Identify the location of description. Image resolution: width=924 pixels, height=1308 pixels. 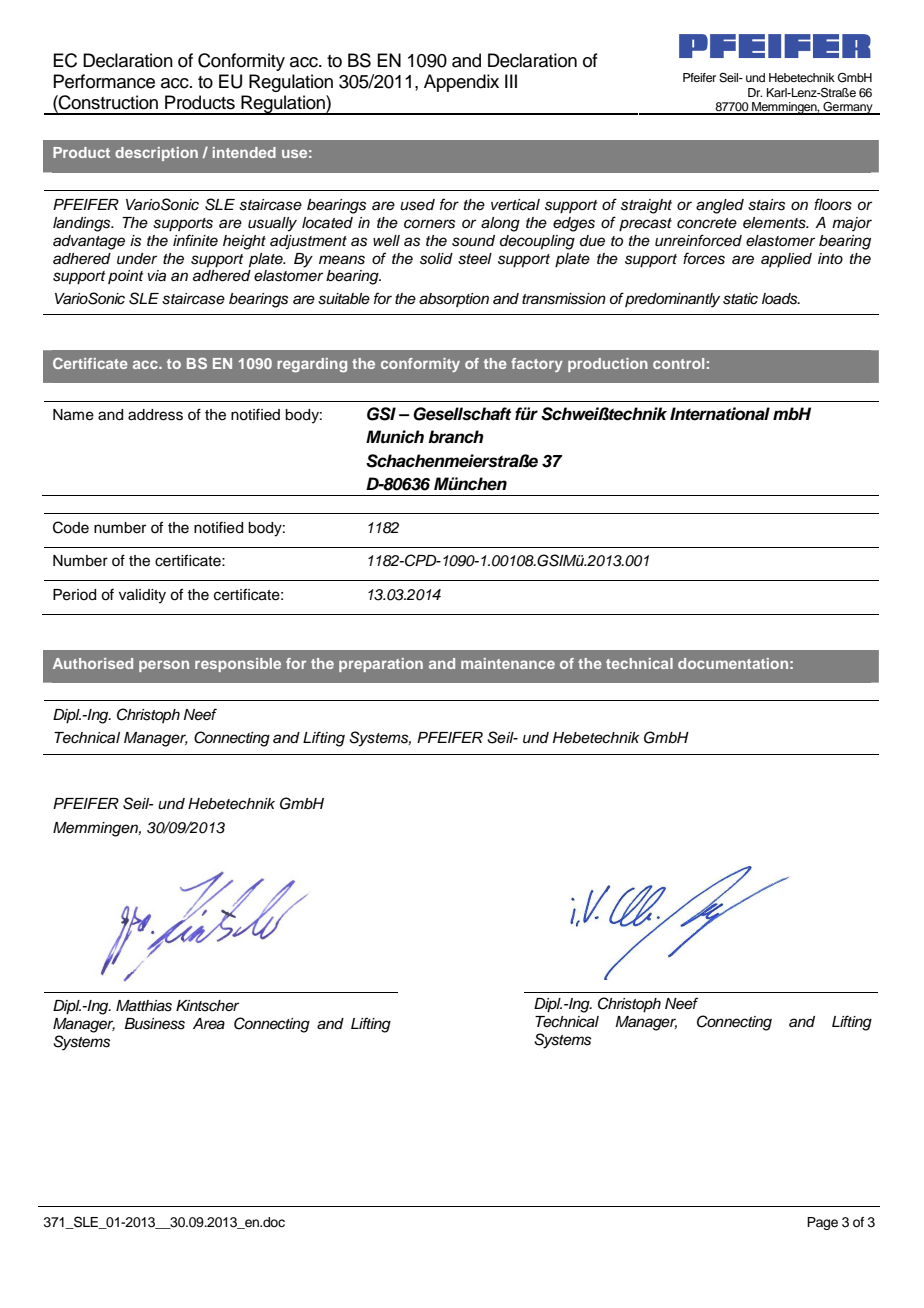
(156, 154).
